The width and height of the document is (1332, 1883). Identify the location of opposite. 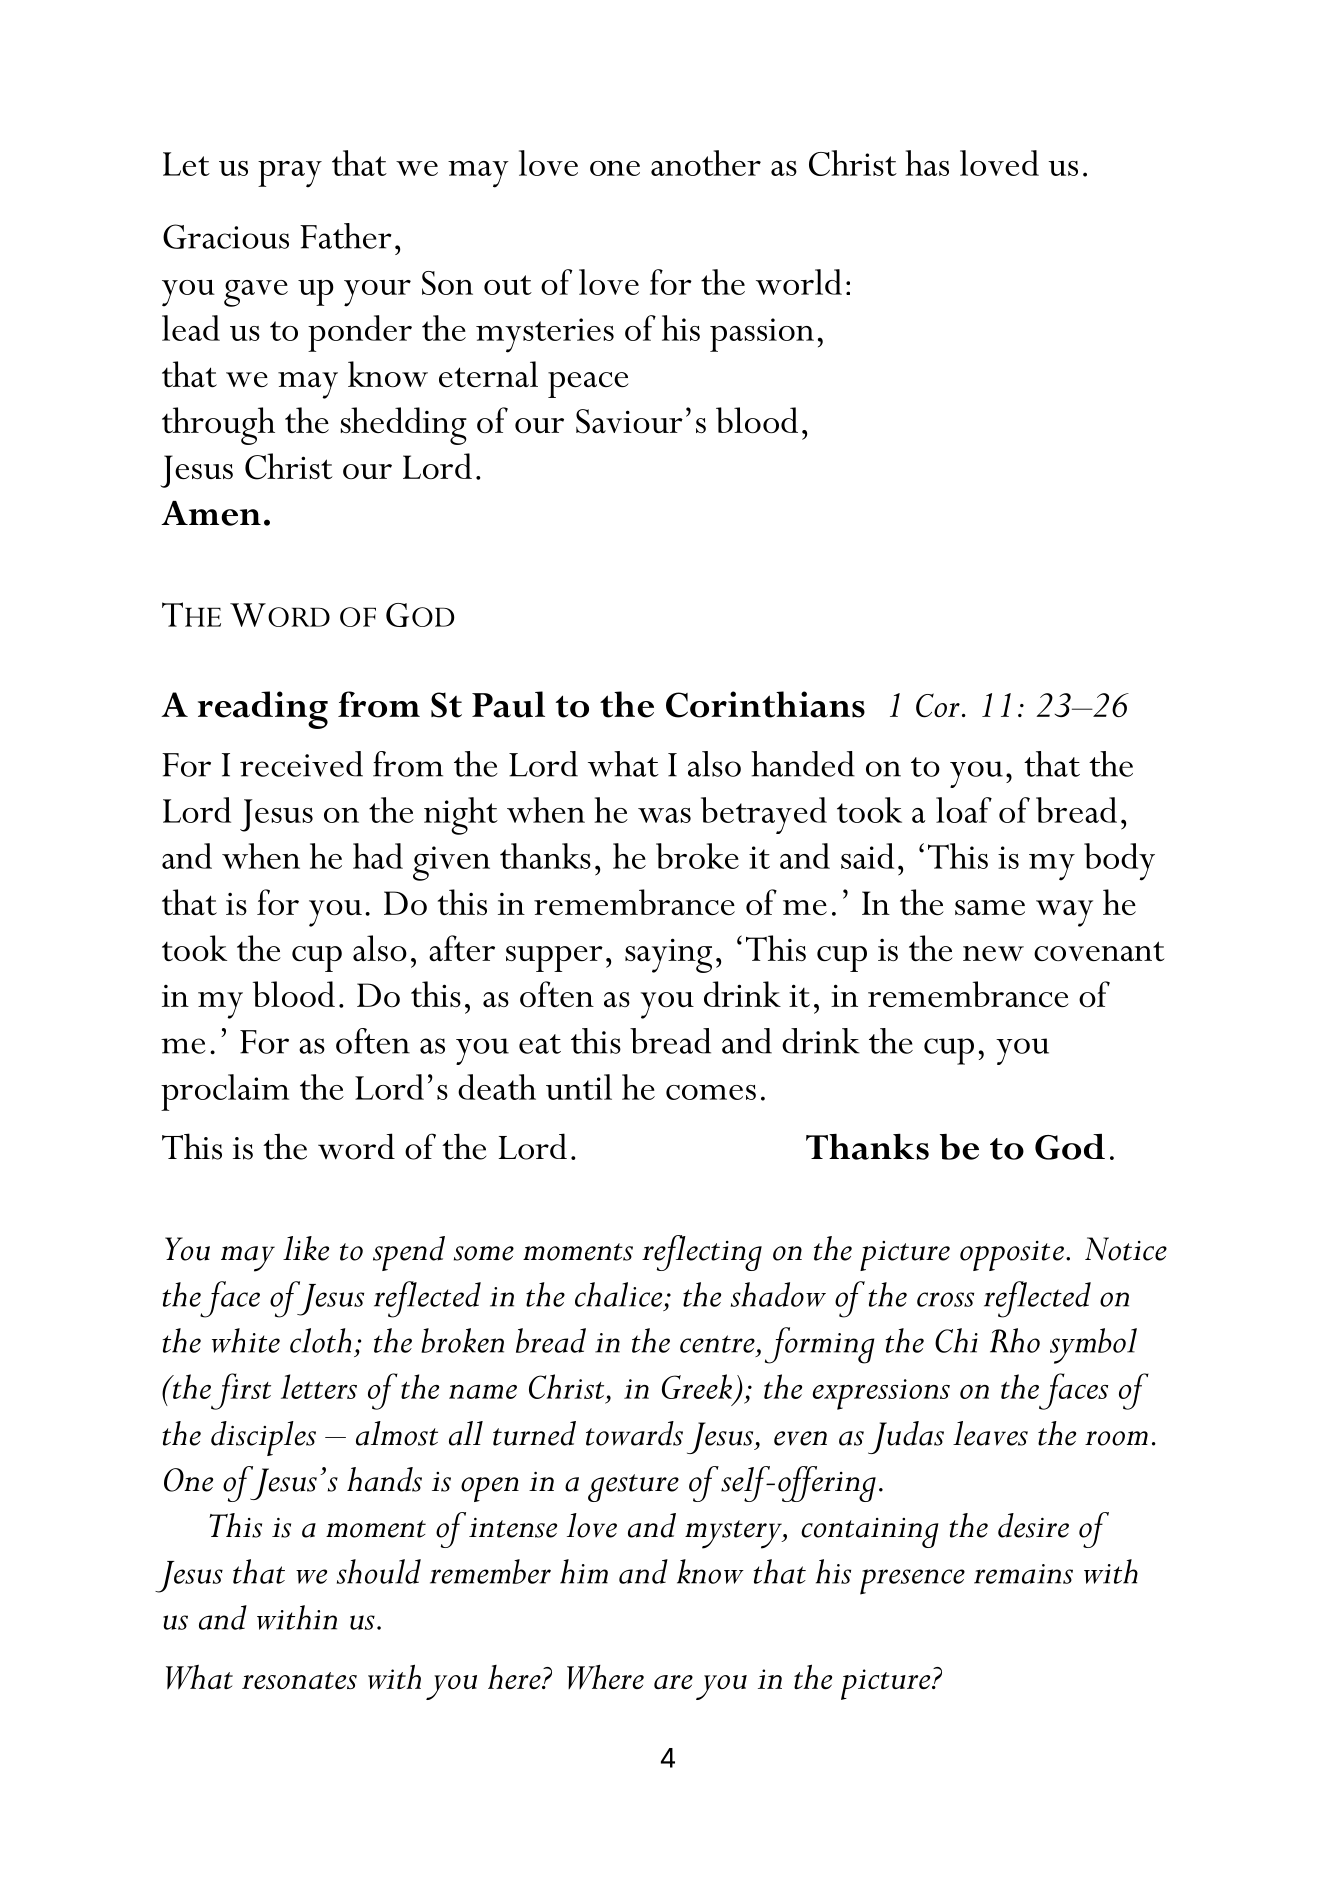
(1012, 1256).
